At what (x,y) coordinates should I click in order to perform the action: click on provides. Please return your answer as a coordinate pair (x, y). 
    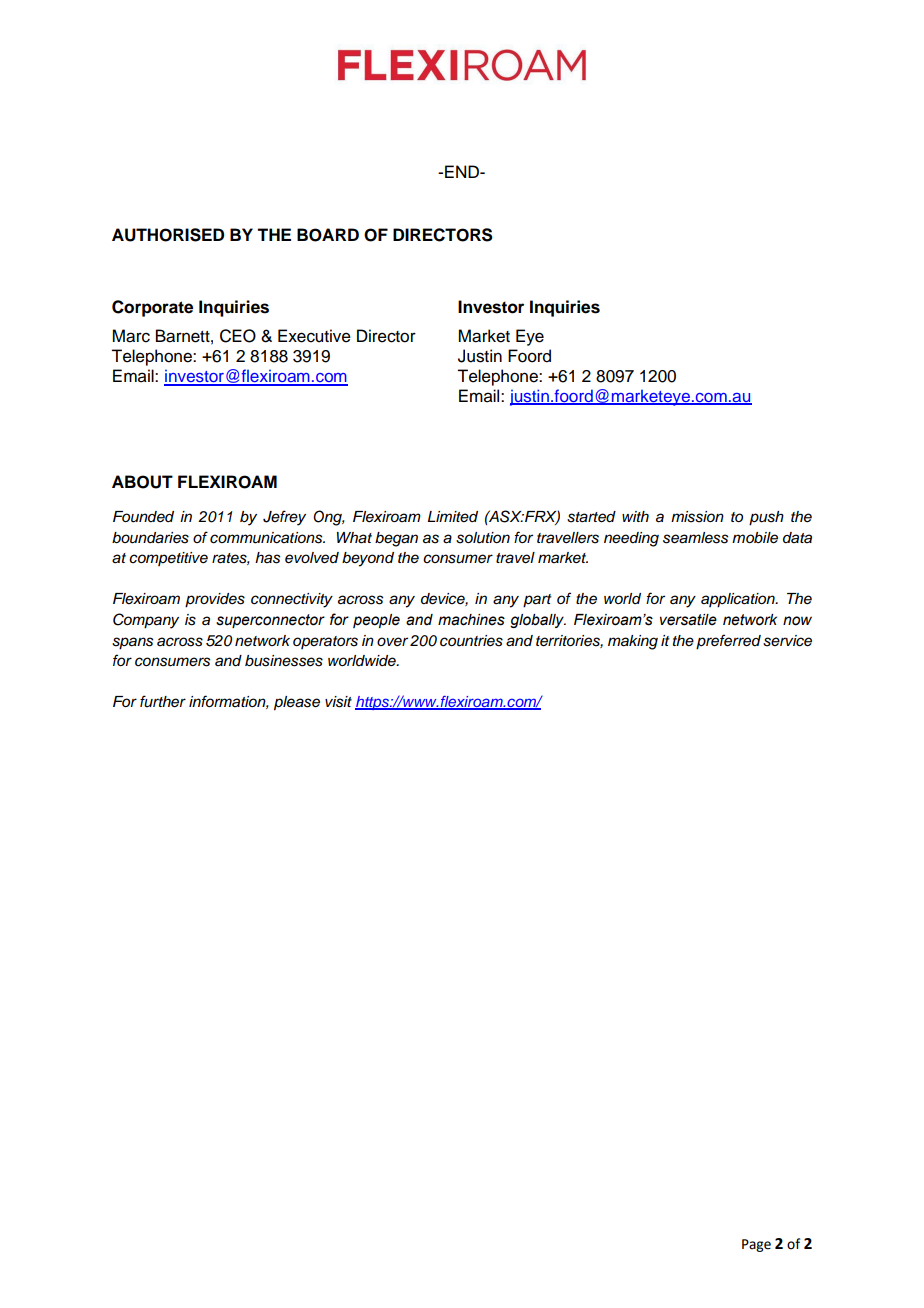
    Looking at the image, I should click on (215, 600).
